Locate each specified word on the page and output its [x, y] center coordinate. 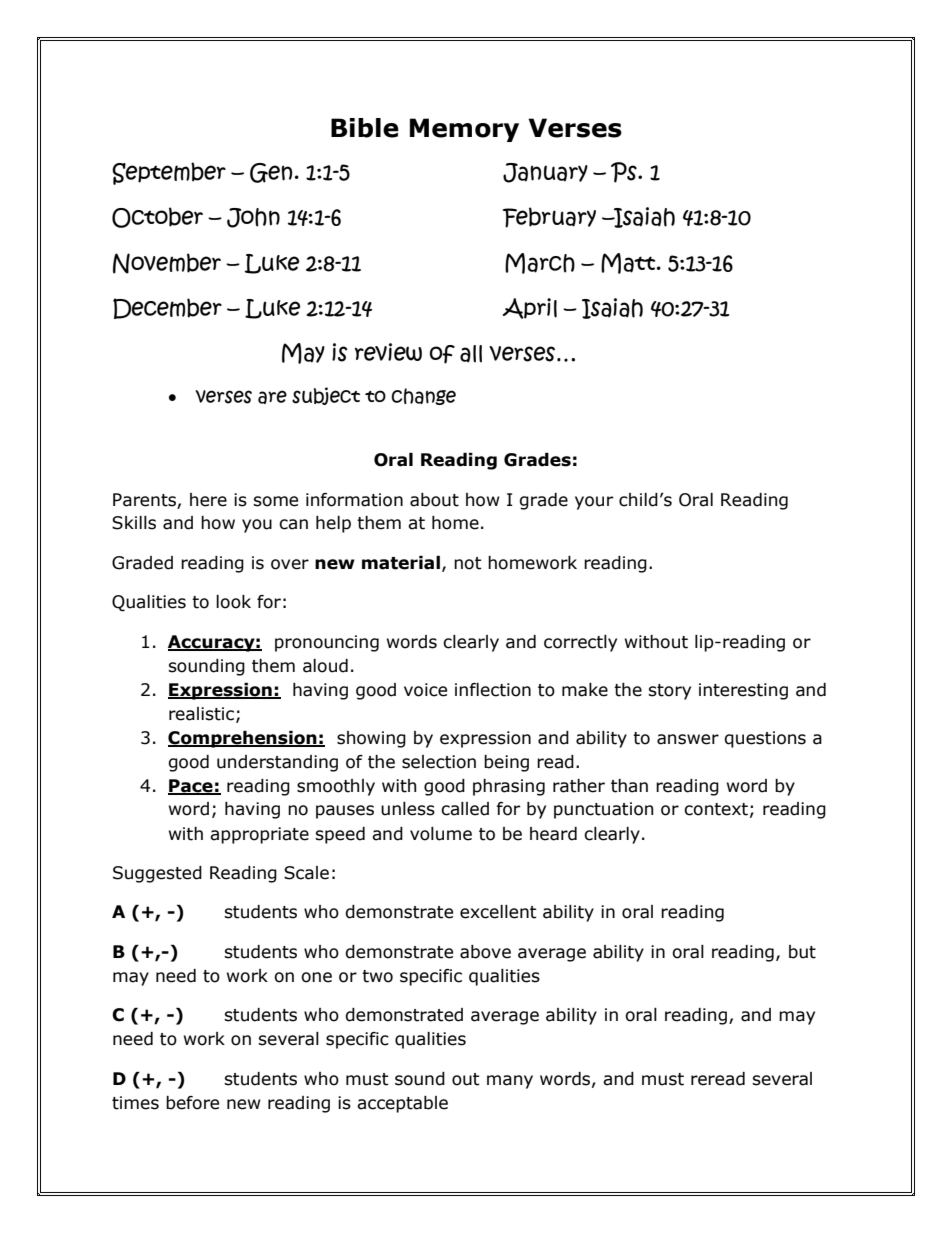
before [192, 1103]
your [594, 503]
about [434, 500]
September [169, 173]
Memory [464, 130]
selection [439, 762]
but [802, 952]
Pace [191, 786]
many [510, 1082]
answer [688, 739]
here [208, 500]
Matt [629, 263]
